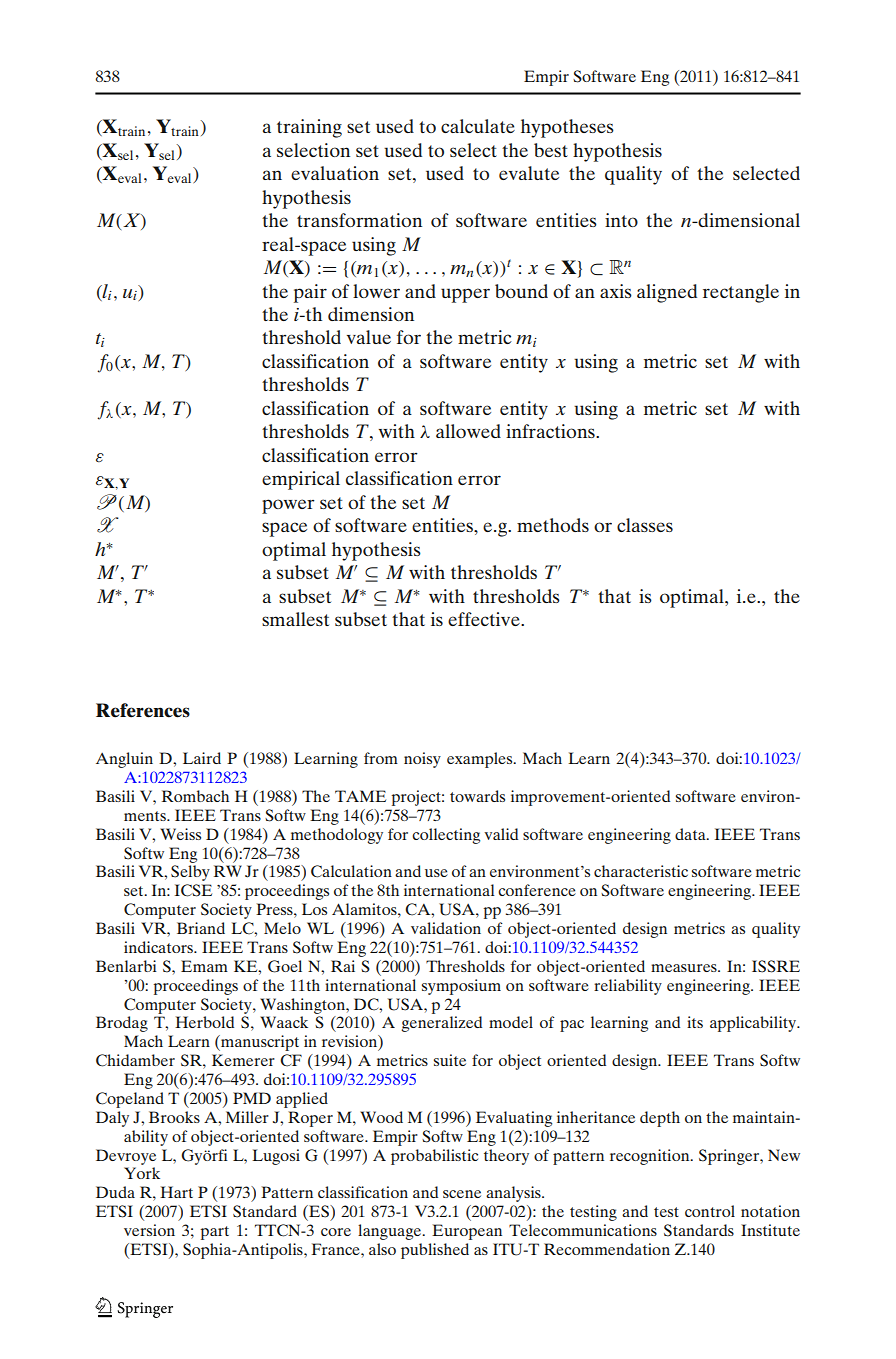  What do you see at coordinates (309, 128) in the screenshot?
I see `training` at bounding box center [309, 128].
